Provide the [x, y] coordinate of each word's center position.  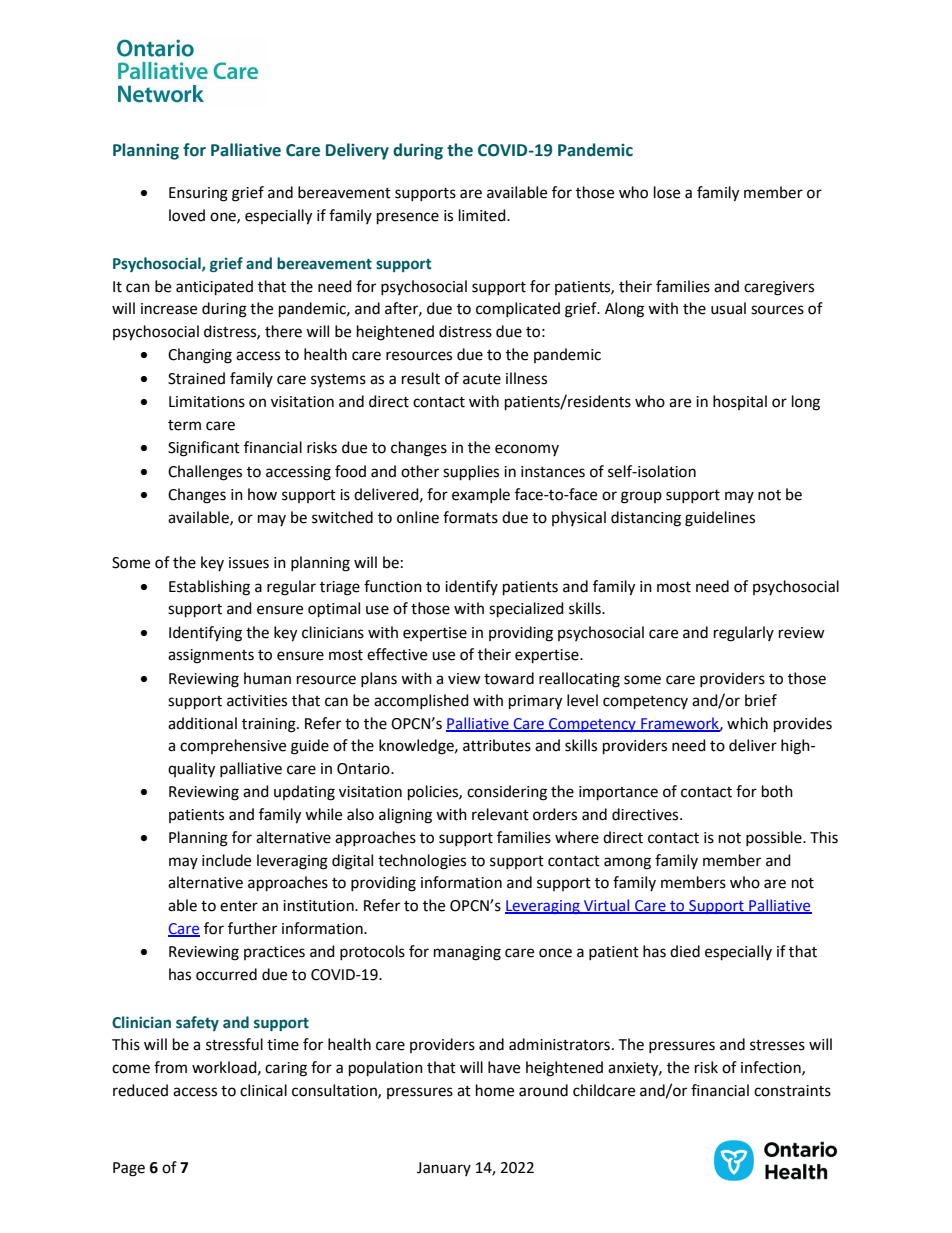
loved [187, 215]
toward [509, 678]
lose [667, 192]
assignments [211, 656]
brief [761, 700]
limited [483, 215]
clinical [263, 1090]
